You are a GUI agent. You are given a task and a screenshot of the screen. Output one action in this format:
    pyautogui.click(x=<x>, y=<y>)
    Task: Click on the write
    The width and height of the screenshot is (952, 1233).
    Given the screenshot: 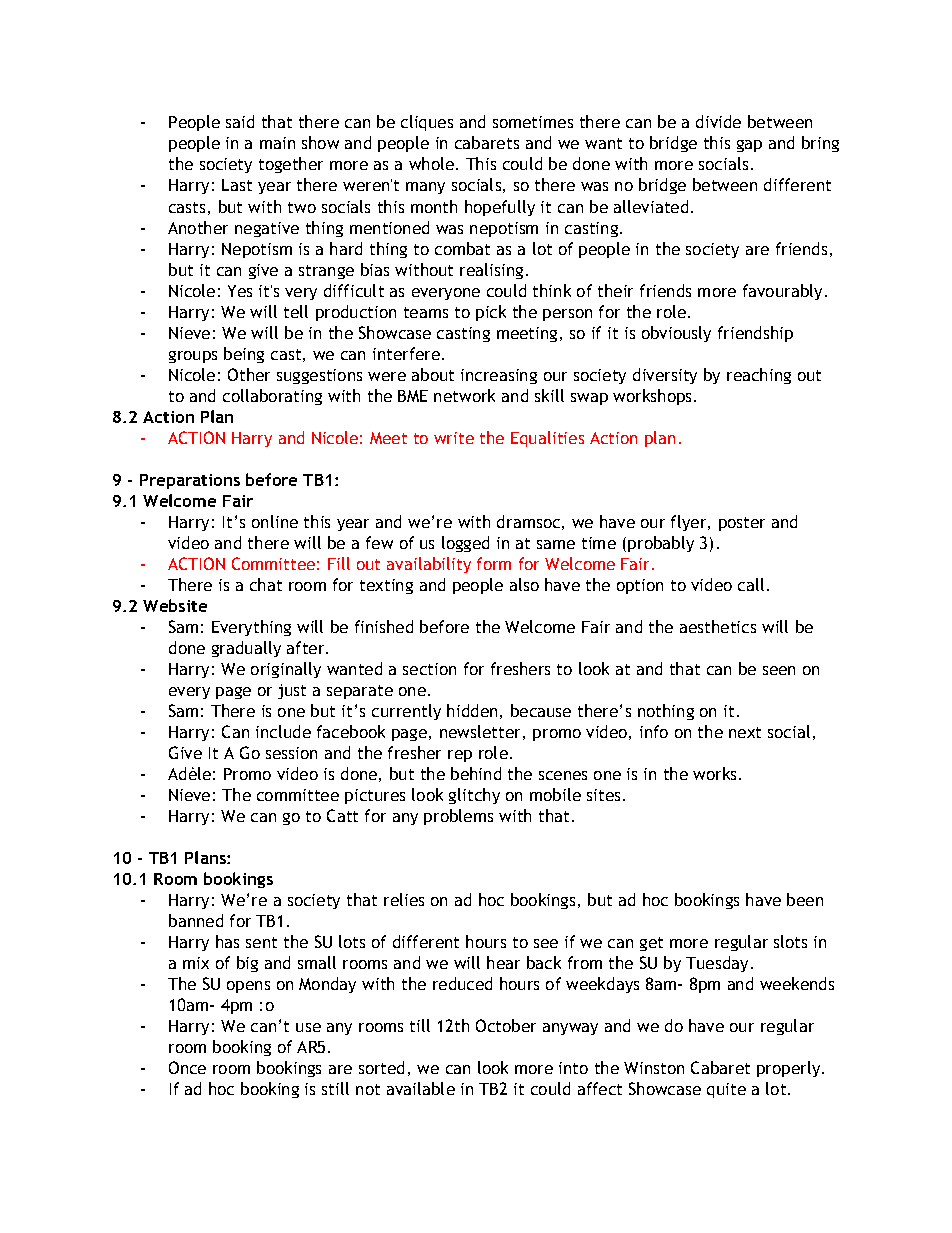 What is the action you would take?
    pyautogui.click(x=454, y=438)
